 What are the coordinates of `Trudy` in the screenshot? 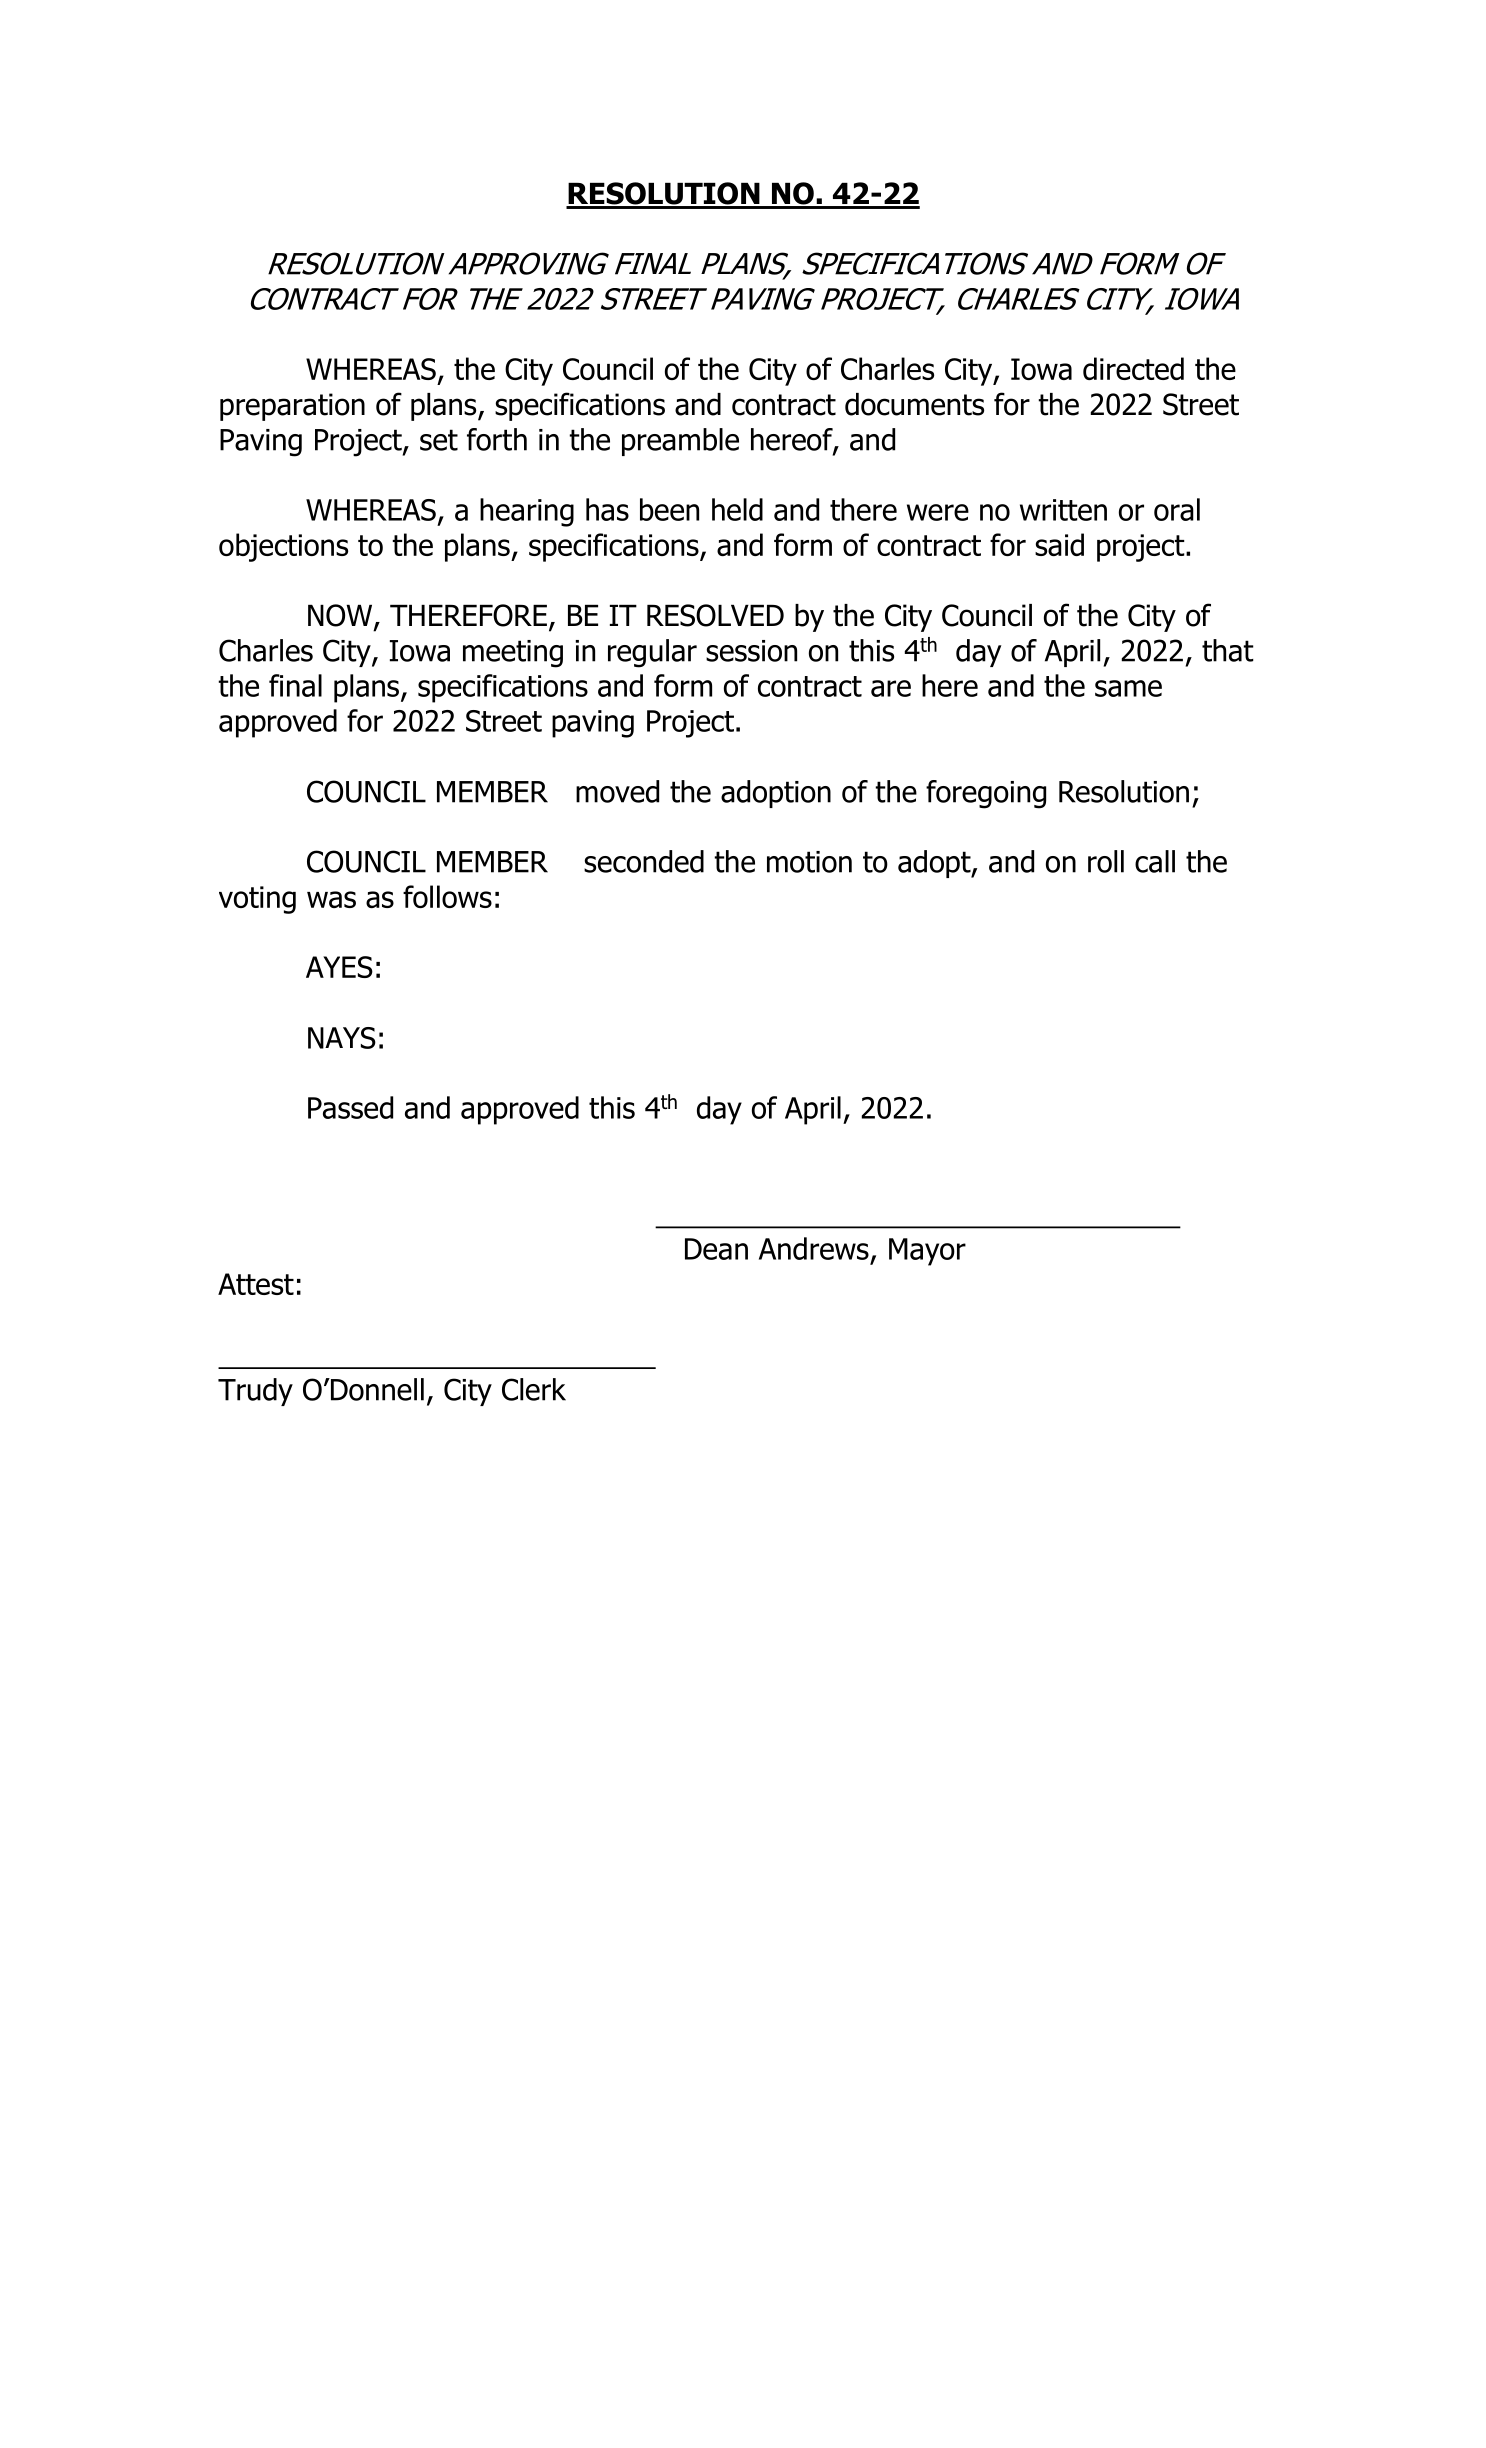 It's located at (255, 1392).
